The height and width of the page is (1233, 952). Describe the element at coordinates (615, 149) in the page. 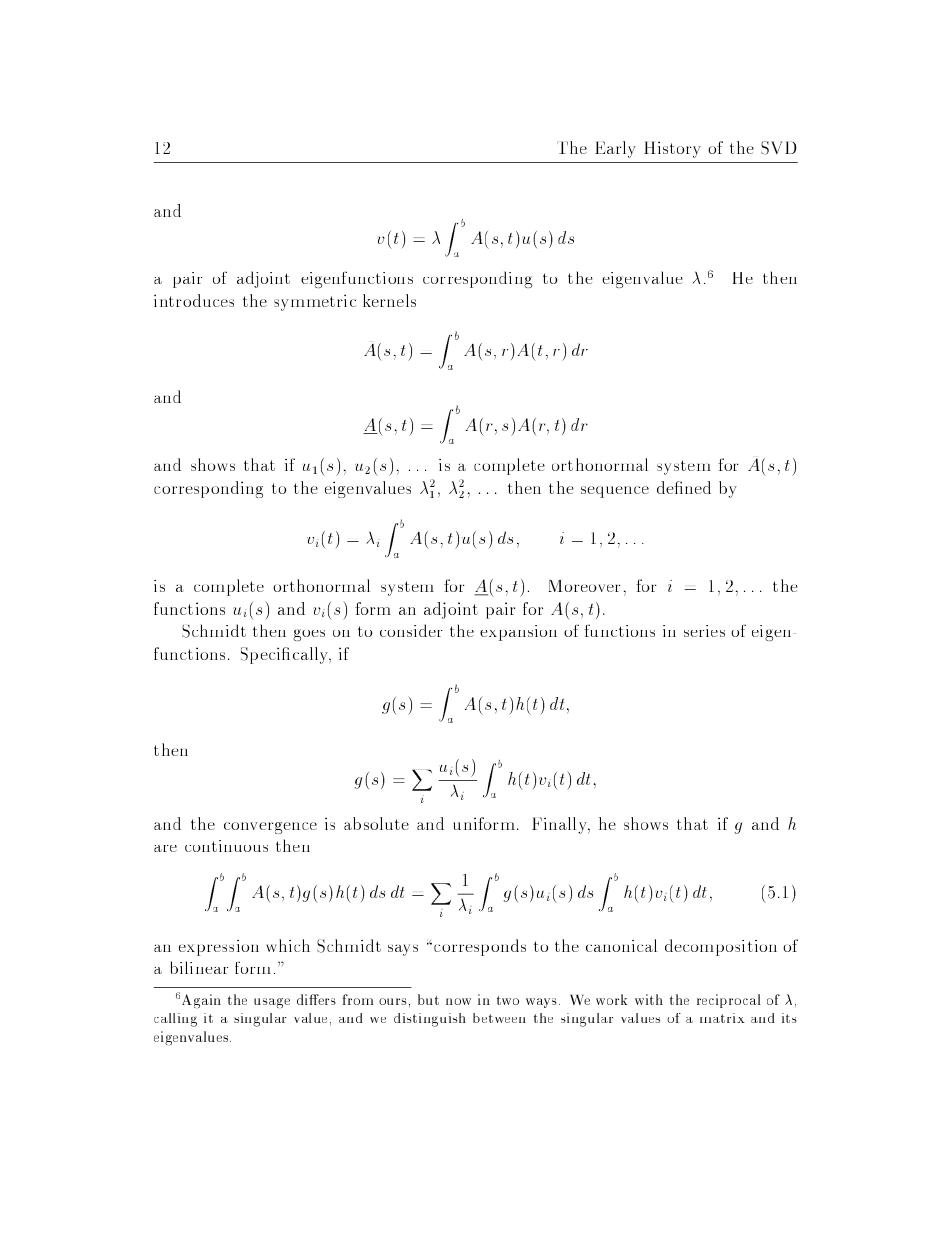

I see `Early` at that location.
